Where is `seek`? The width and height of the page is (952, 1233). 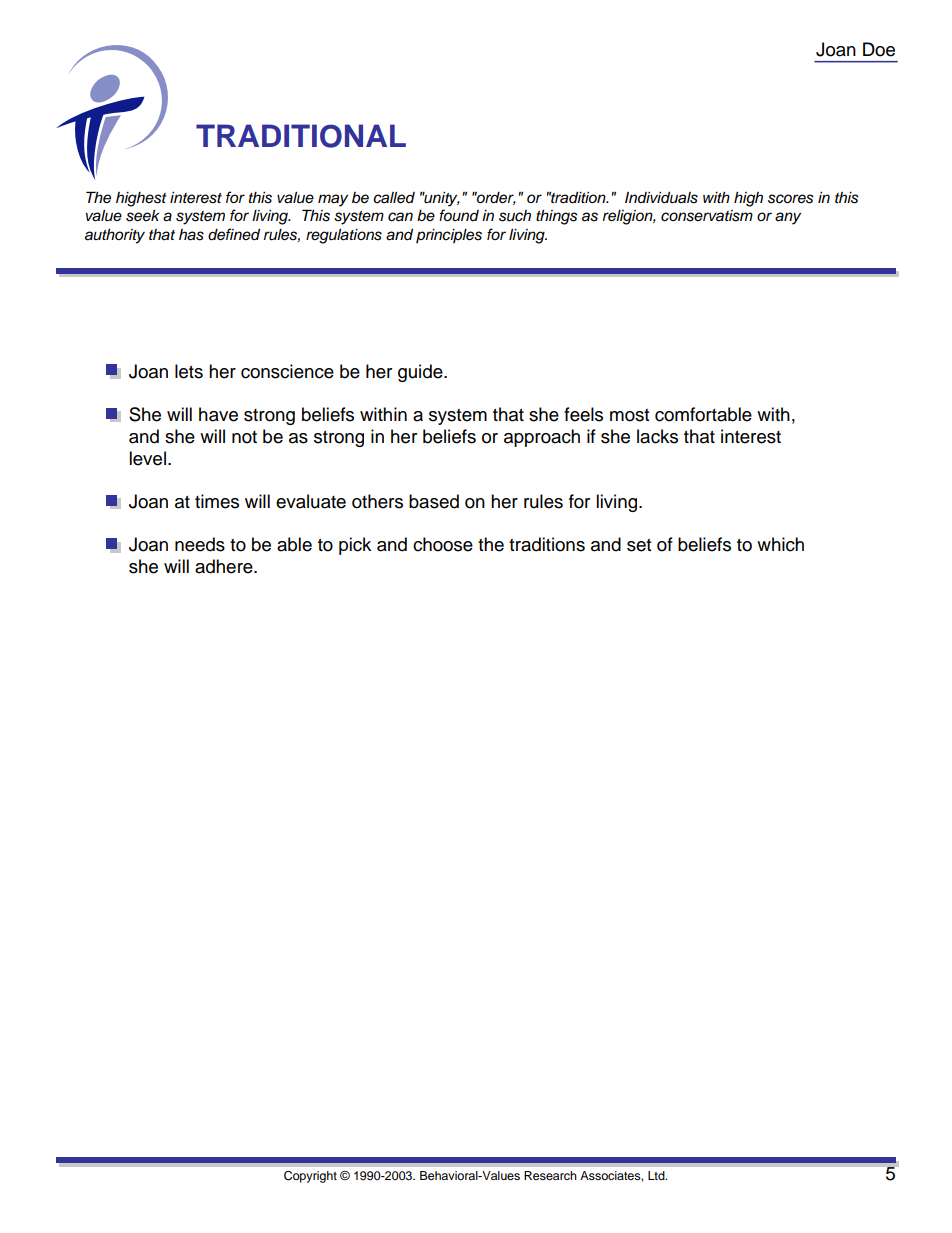 seek is located at coordinates (142, 216).
